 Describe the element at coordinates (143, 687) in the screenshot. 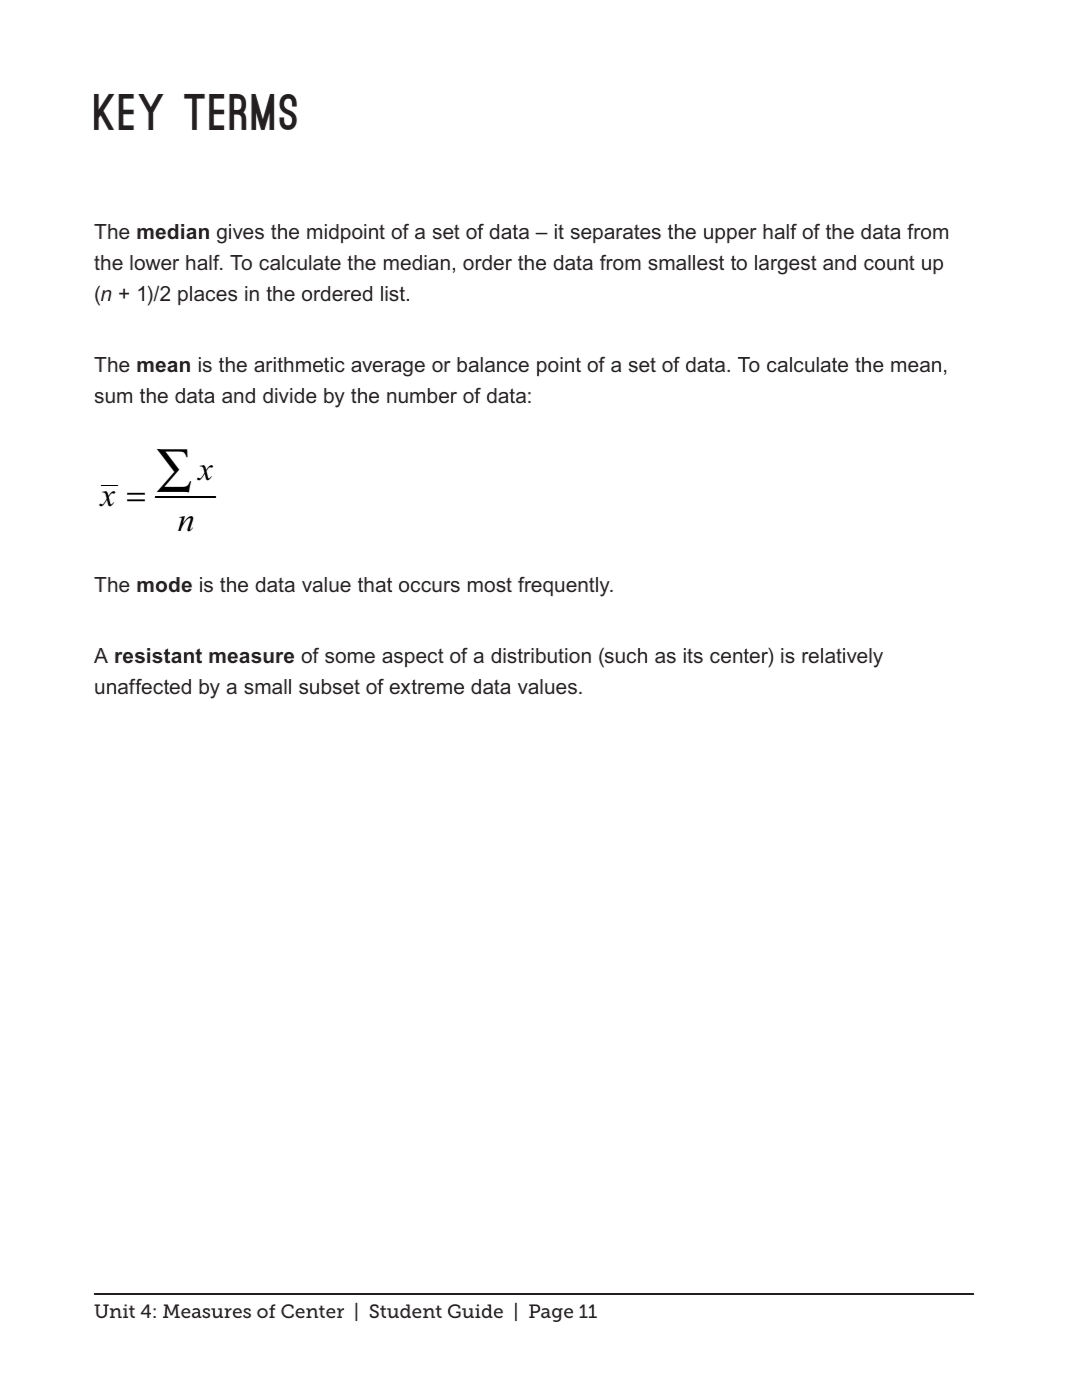

I see `unaffected` at that location.
